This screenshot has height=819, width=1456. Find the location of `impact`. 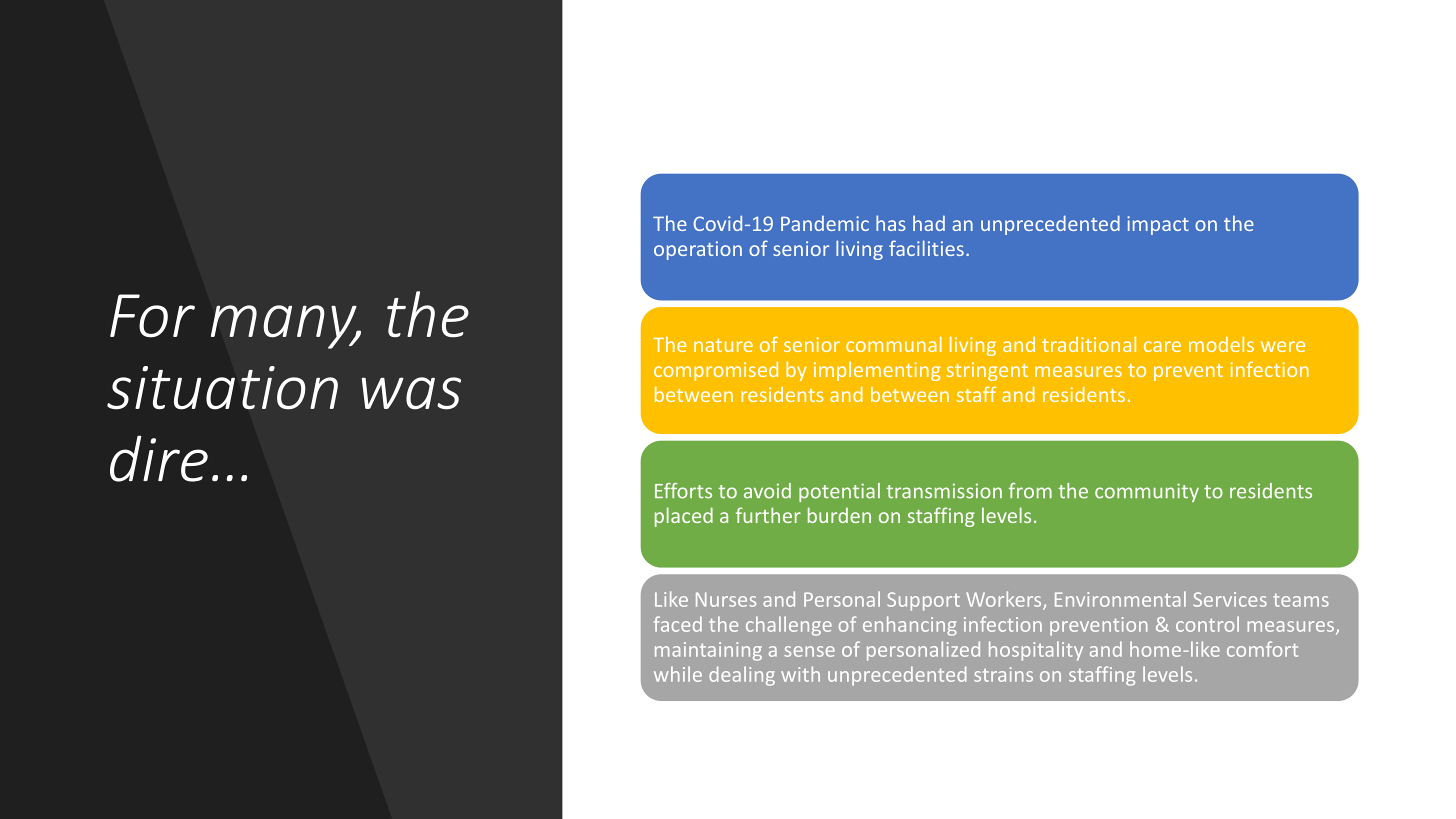

impact is located at coordinates (1158, 225).
